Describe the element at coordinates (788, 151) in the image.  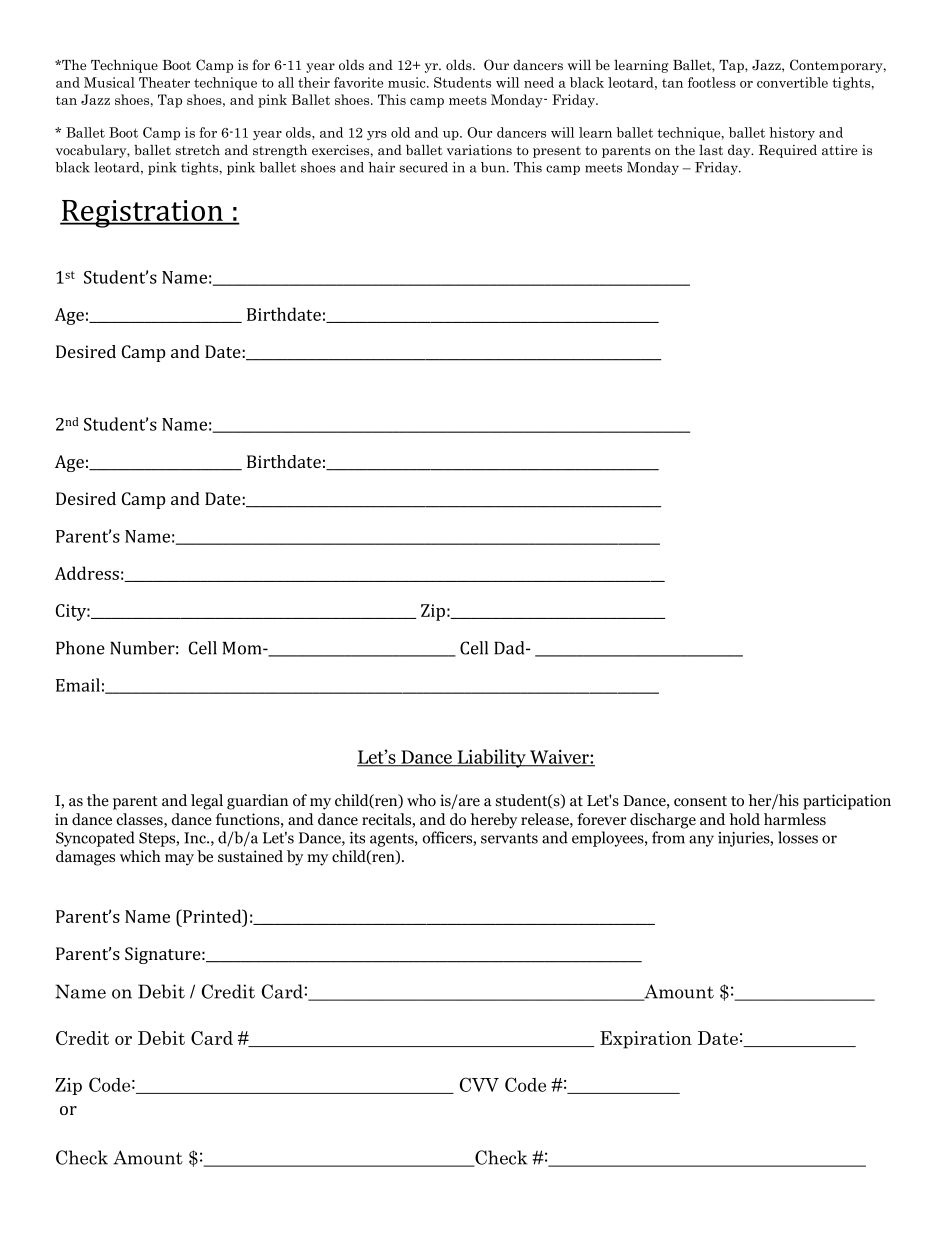
I see `Required` at that location.
